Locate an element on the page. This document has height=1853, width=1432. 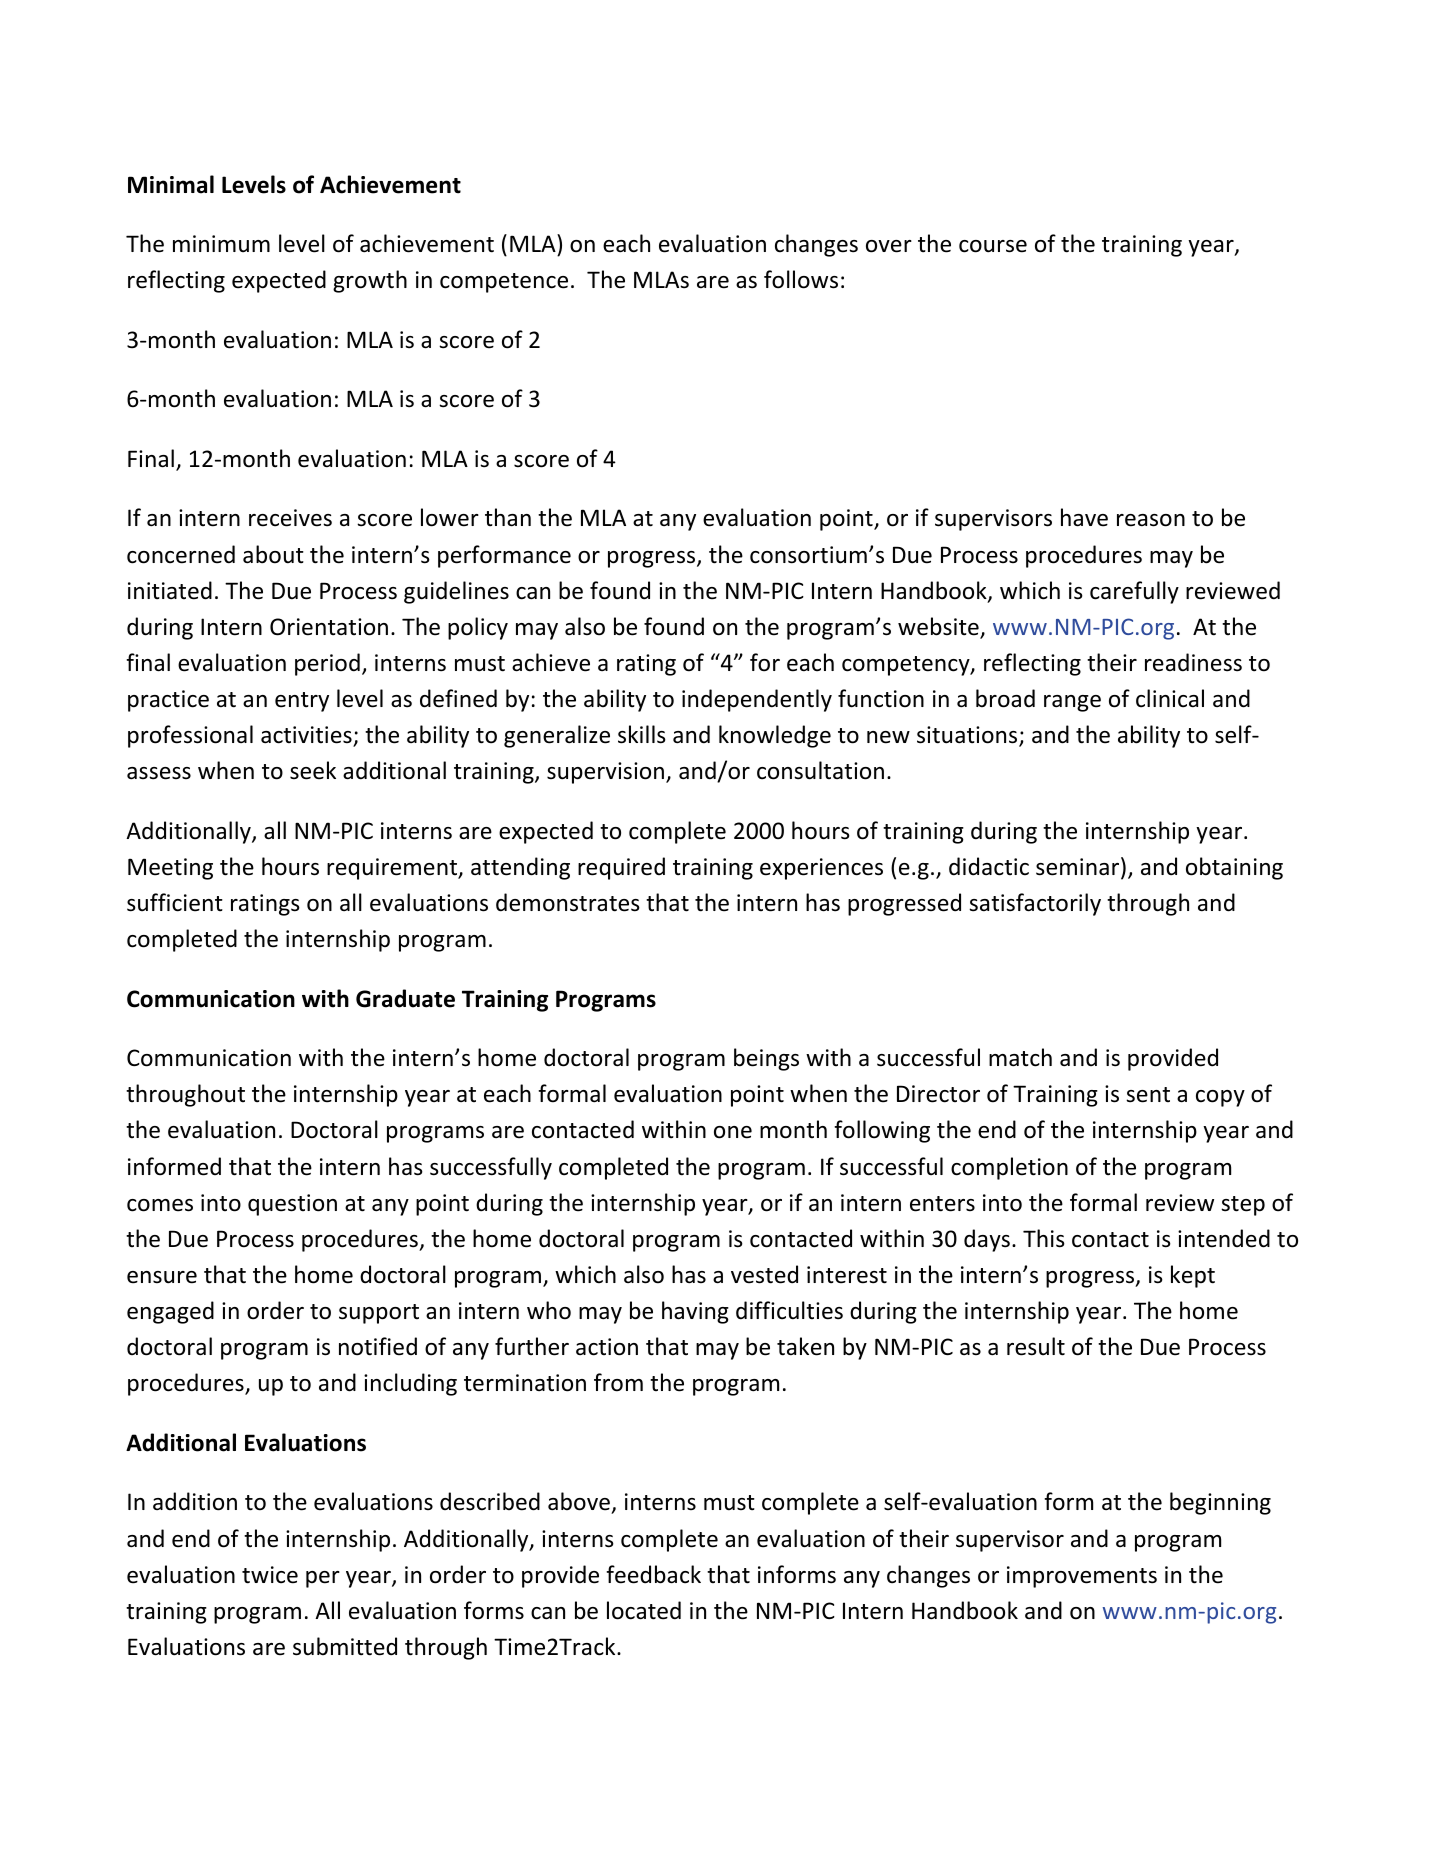
independently is located at coordinates (757, 700).
